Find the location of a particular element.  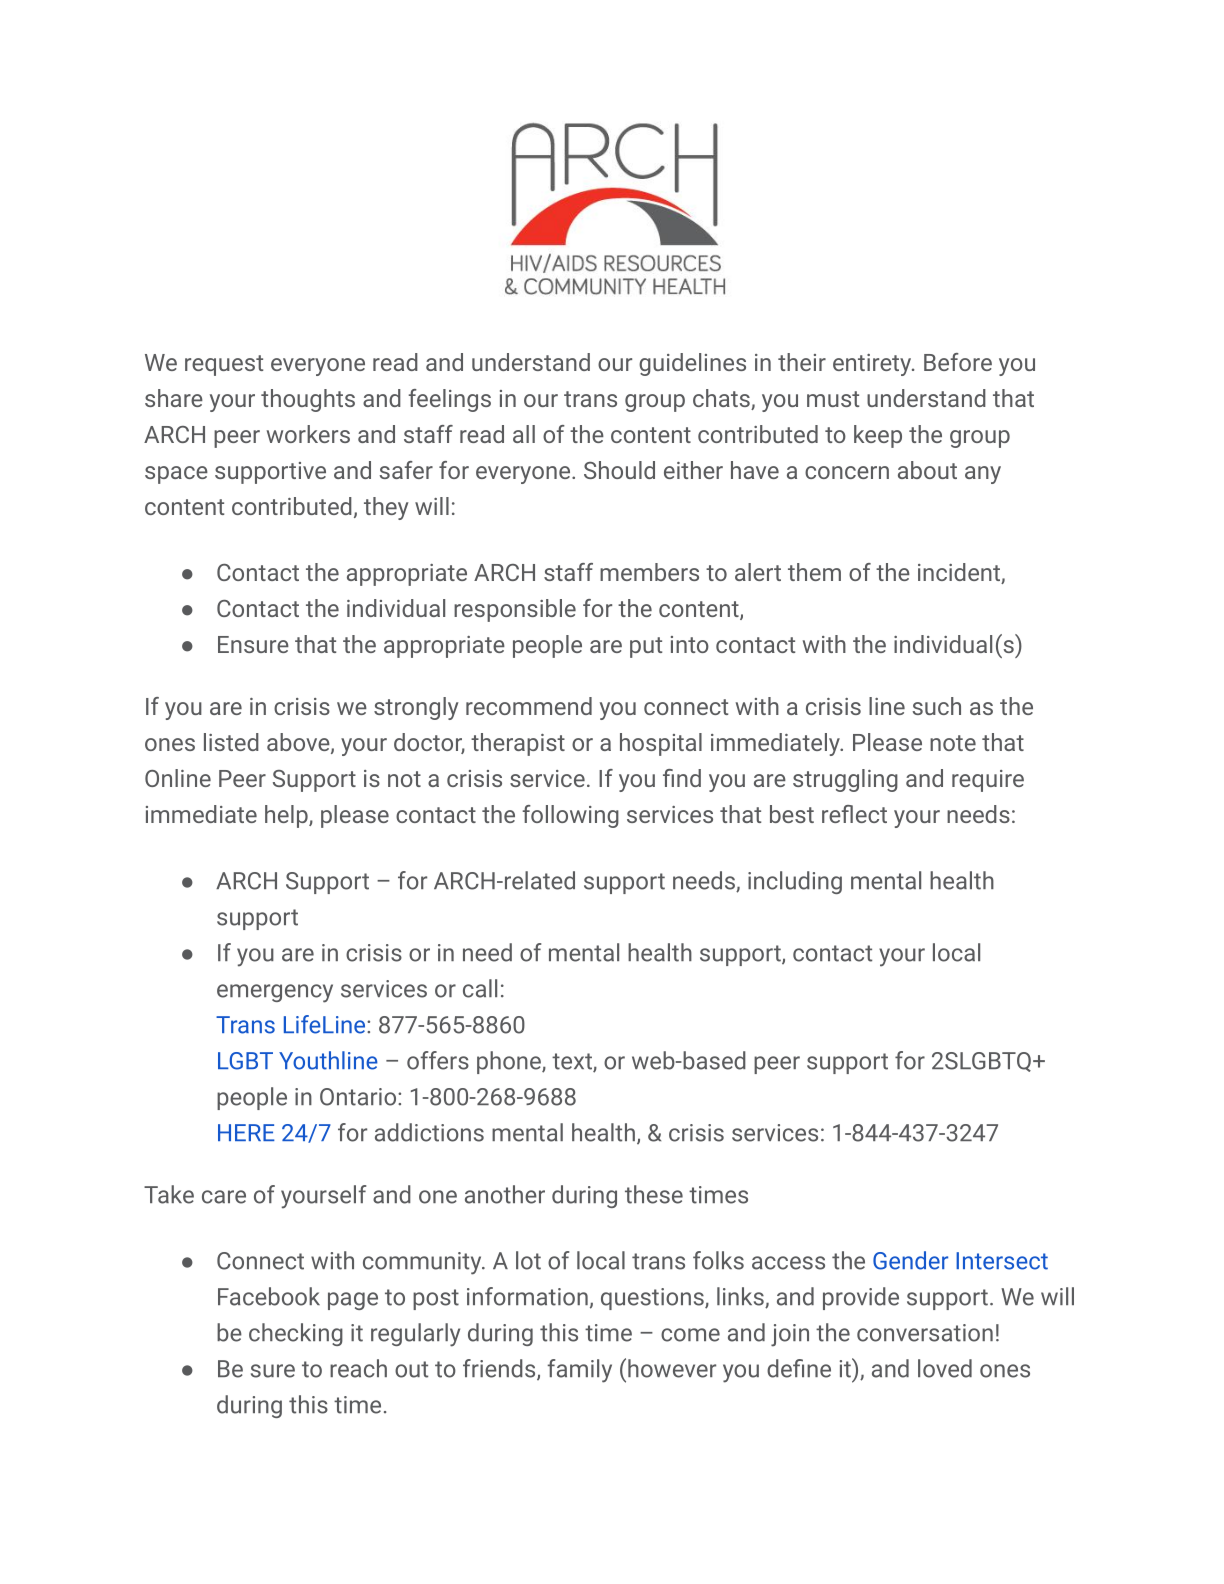

reflect is located at coordinates (854, 814).
